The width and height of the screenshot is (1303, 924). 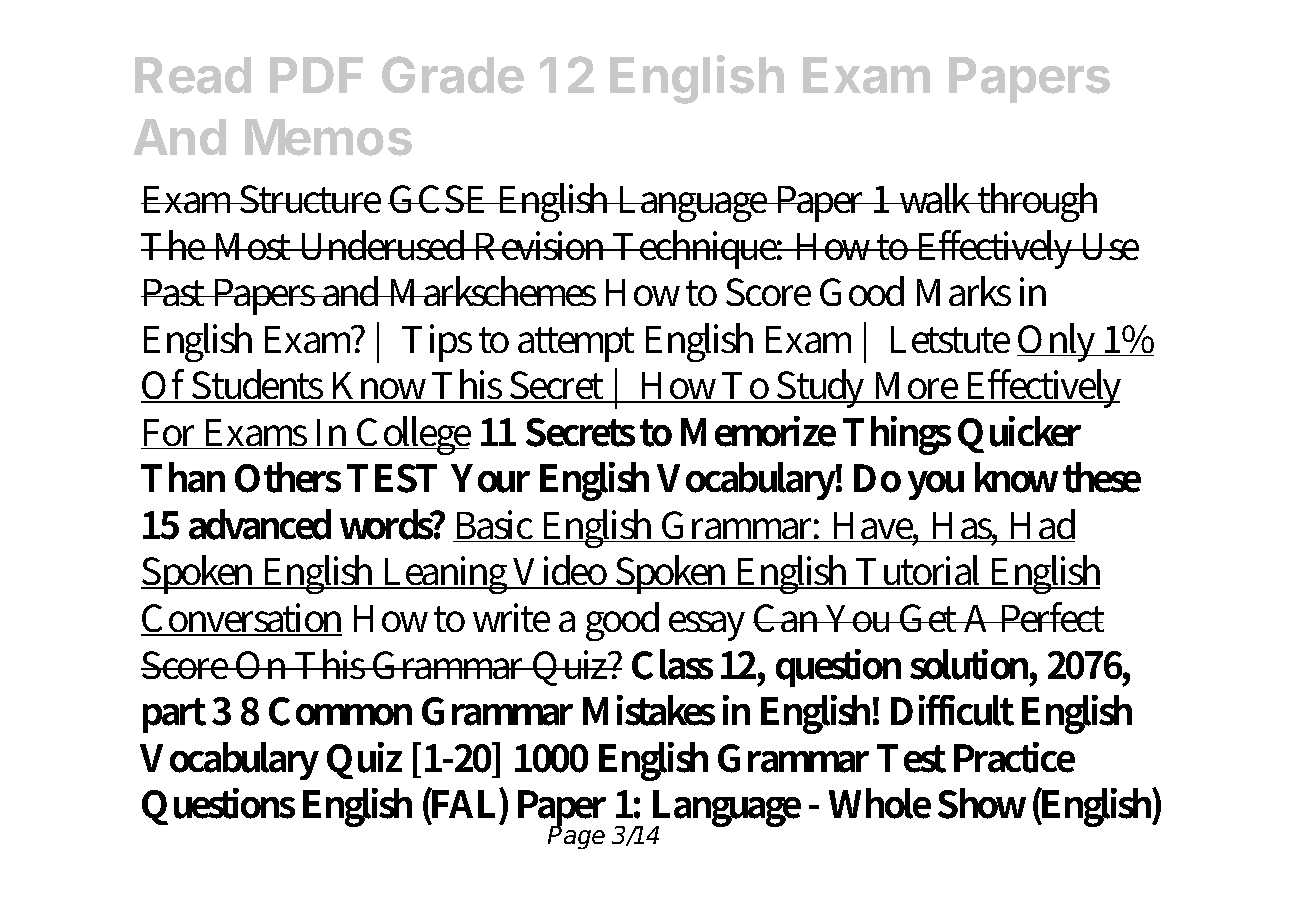 I want to click on advanced, so click(x=260, y=524).
